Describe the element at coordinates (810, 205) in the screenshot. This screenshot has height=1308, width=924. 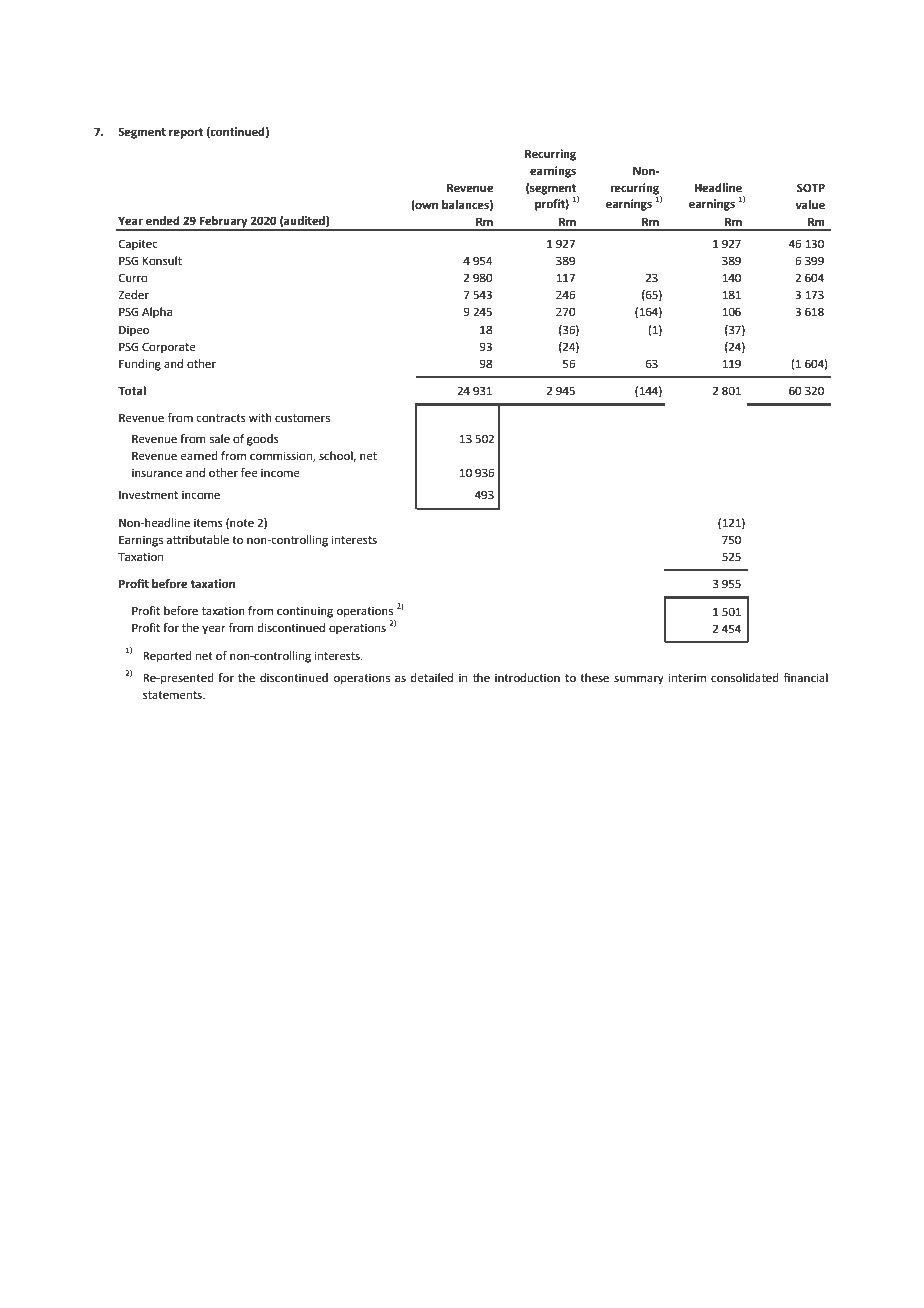
I see `value` at that location.
